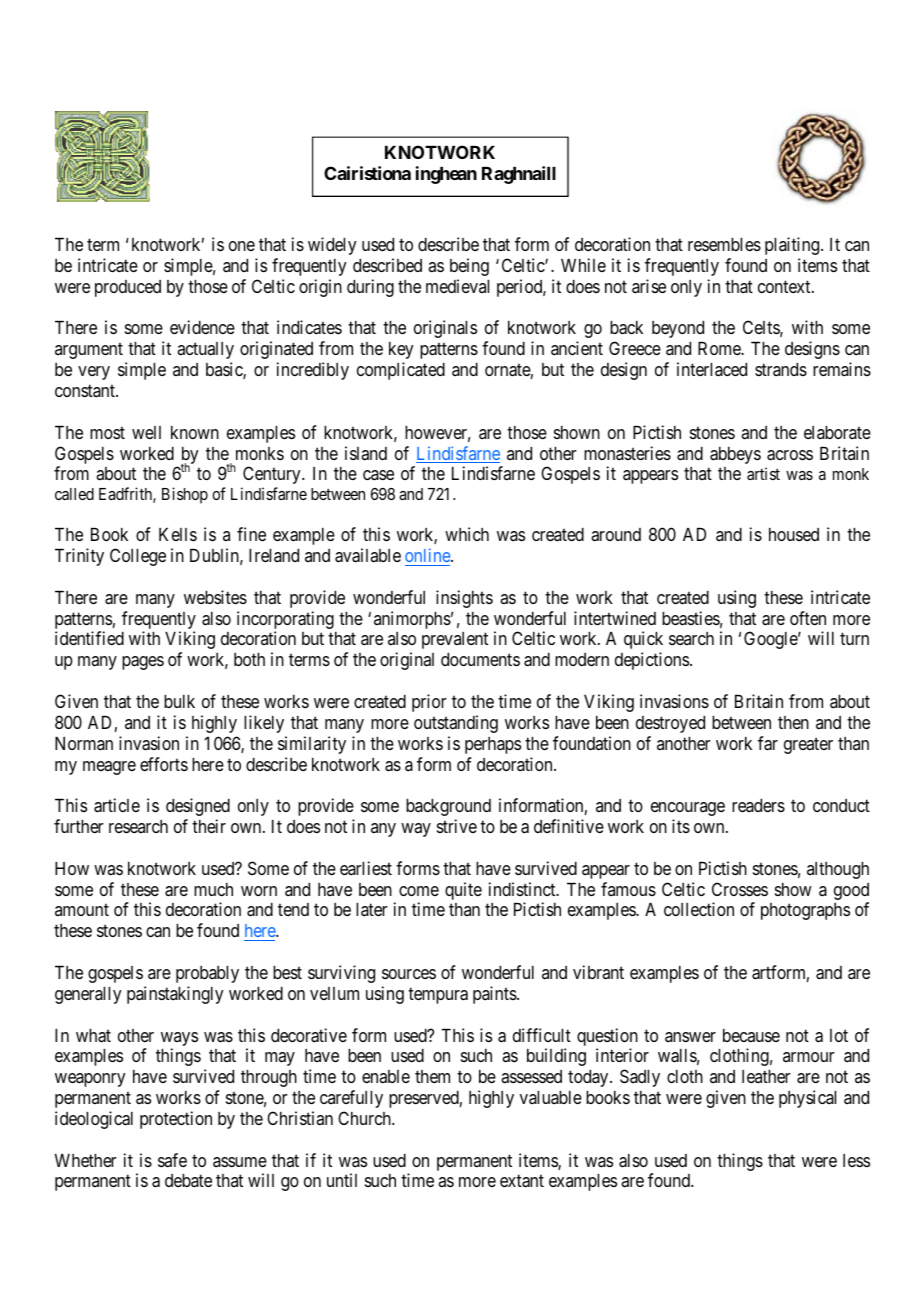 The height and width of the screenshot is (1308, 924). What do you see at coordinates (457, 826) in the screenshot?
I see `strive` at bounding box center [457, 826].
